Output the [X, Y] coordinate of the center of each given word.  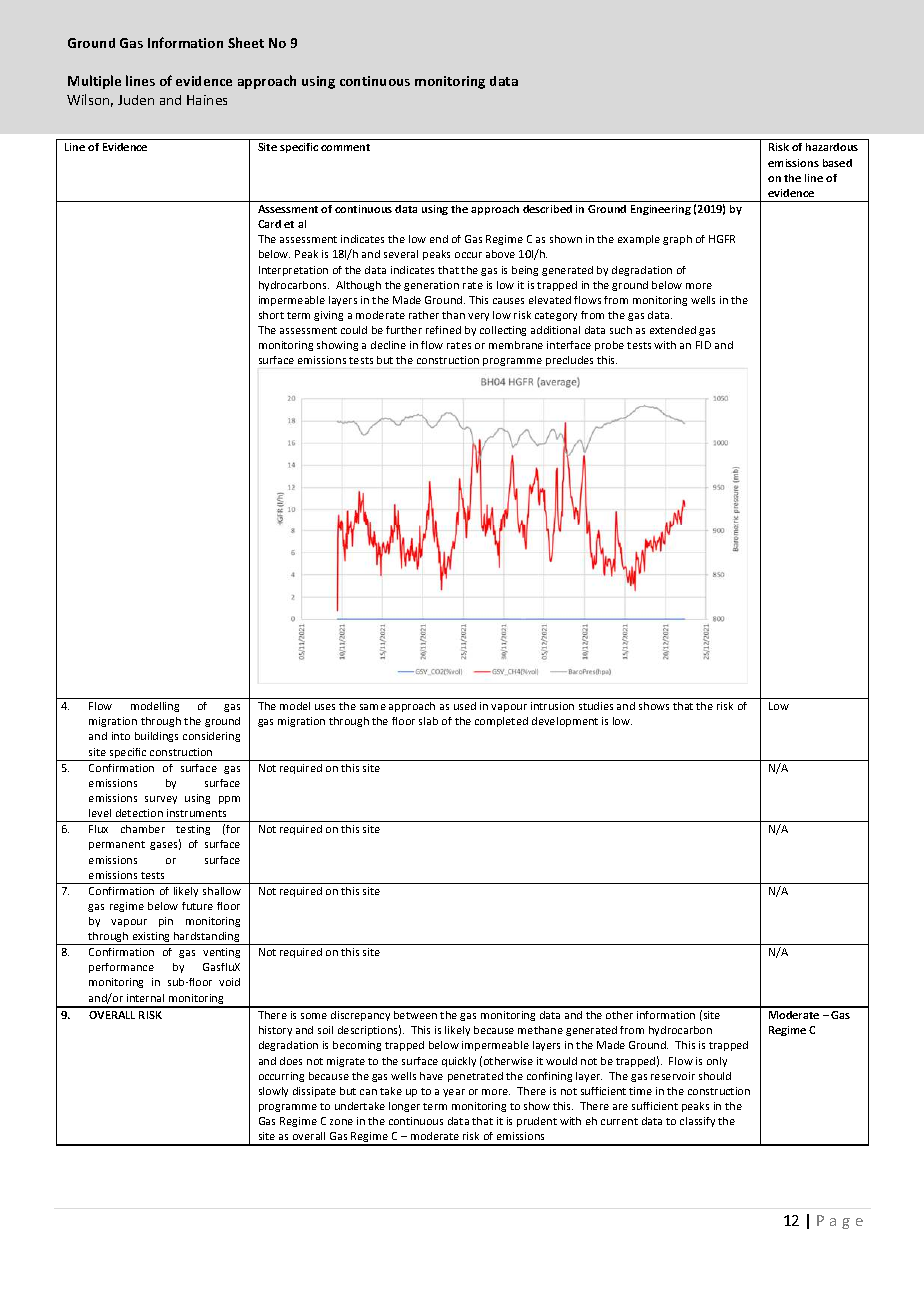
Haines [207, 100]
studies [596, 706]
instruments [196, 813]
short [271, 315]
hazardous [832, 147]
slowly [273, 1092]
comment [345, 147]
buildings [156, 737]
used [465, 706]
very [478, 317]
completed [501, 722]
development [565, 722]
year [454, 1093]
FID [703, 345]
